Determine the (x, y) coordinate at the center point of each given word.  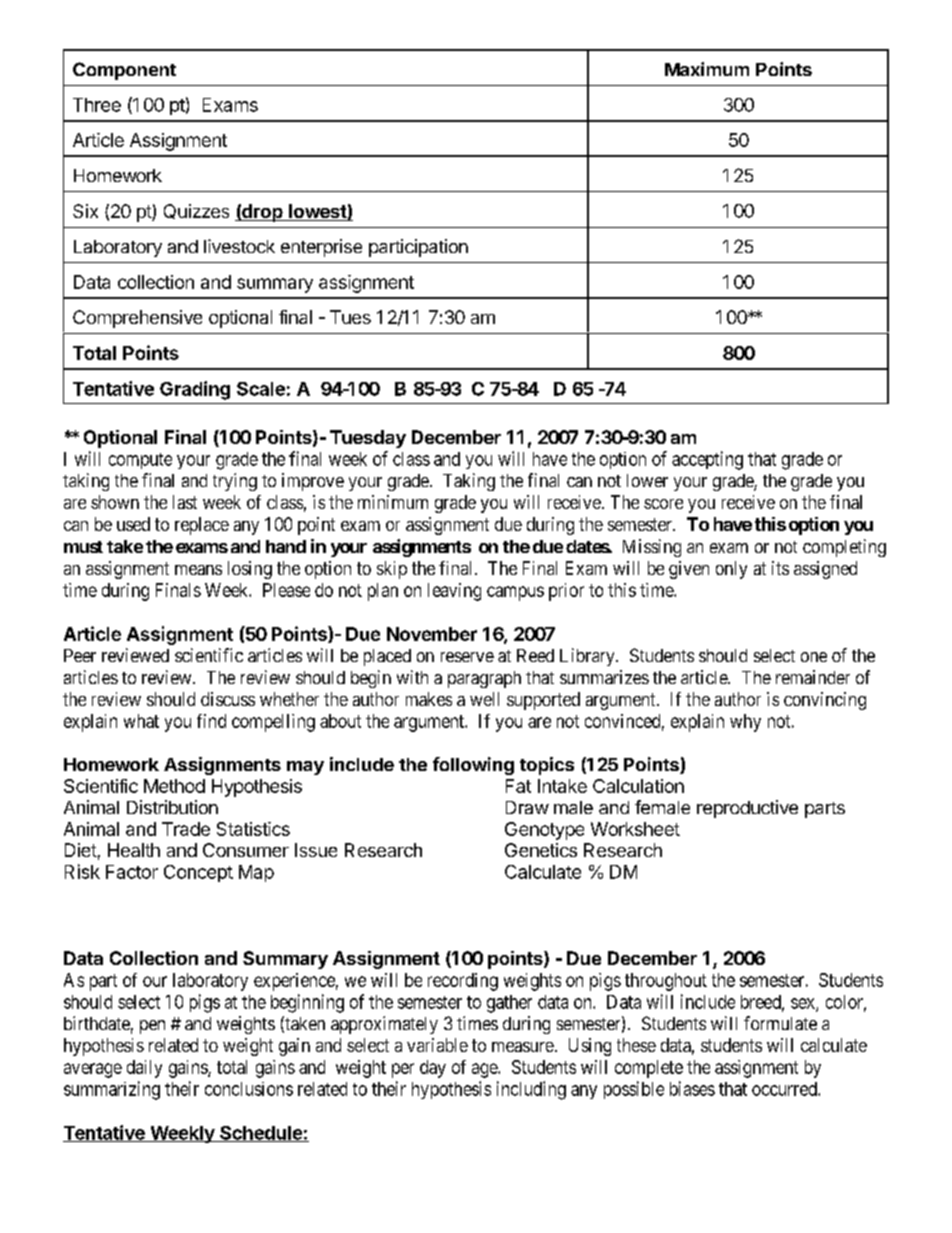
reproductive (747, 809)
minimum (393, 502)
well (484, 699)
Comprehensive (137, 319)
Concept (198, 873)
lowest (317, 212)
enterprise (321, 248)
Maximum (707, 69)
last (185, 502)
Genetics (541, 850)
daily (144, 1069)
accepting (707, 460)
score (663, 504)
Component (124, 71)
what (141, 721)
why (745, 723)
